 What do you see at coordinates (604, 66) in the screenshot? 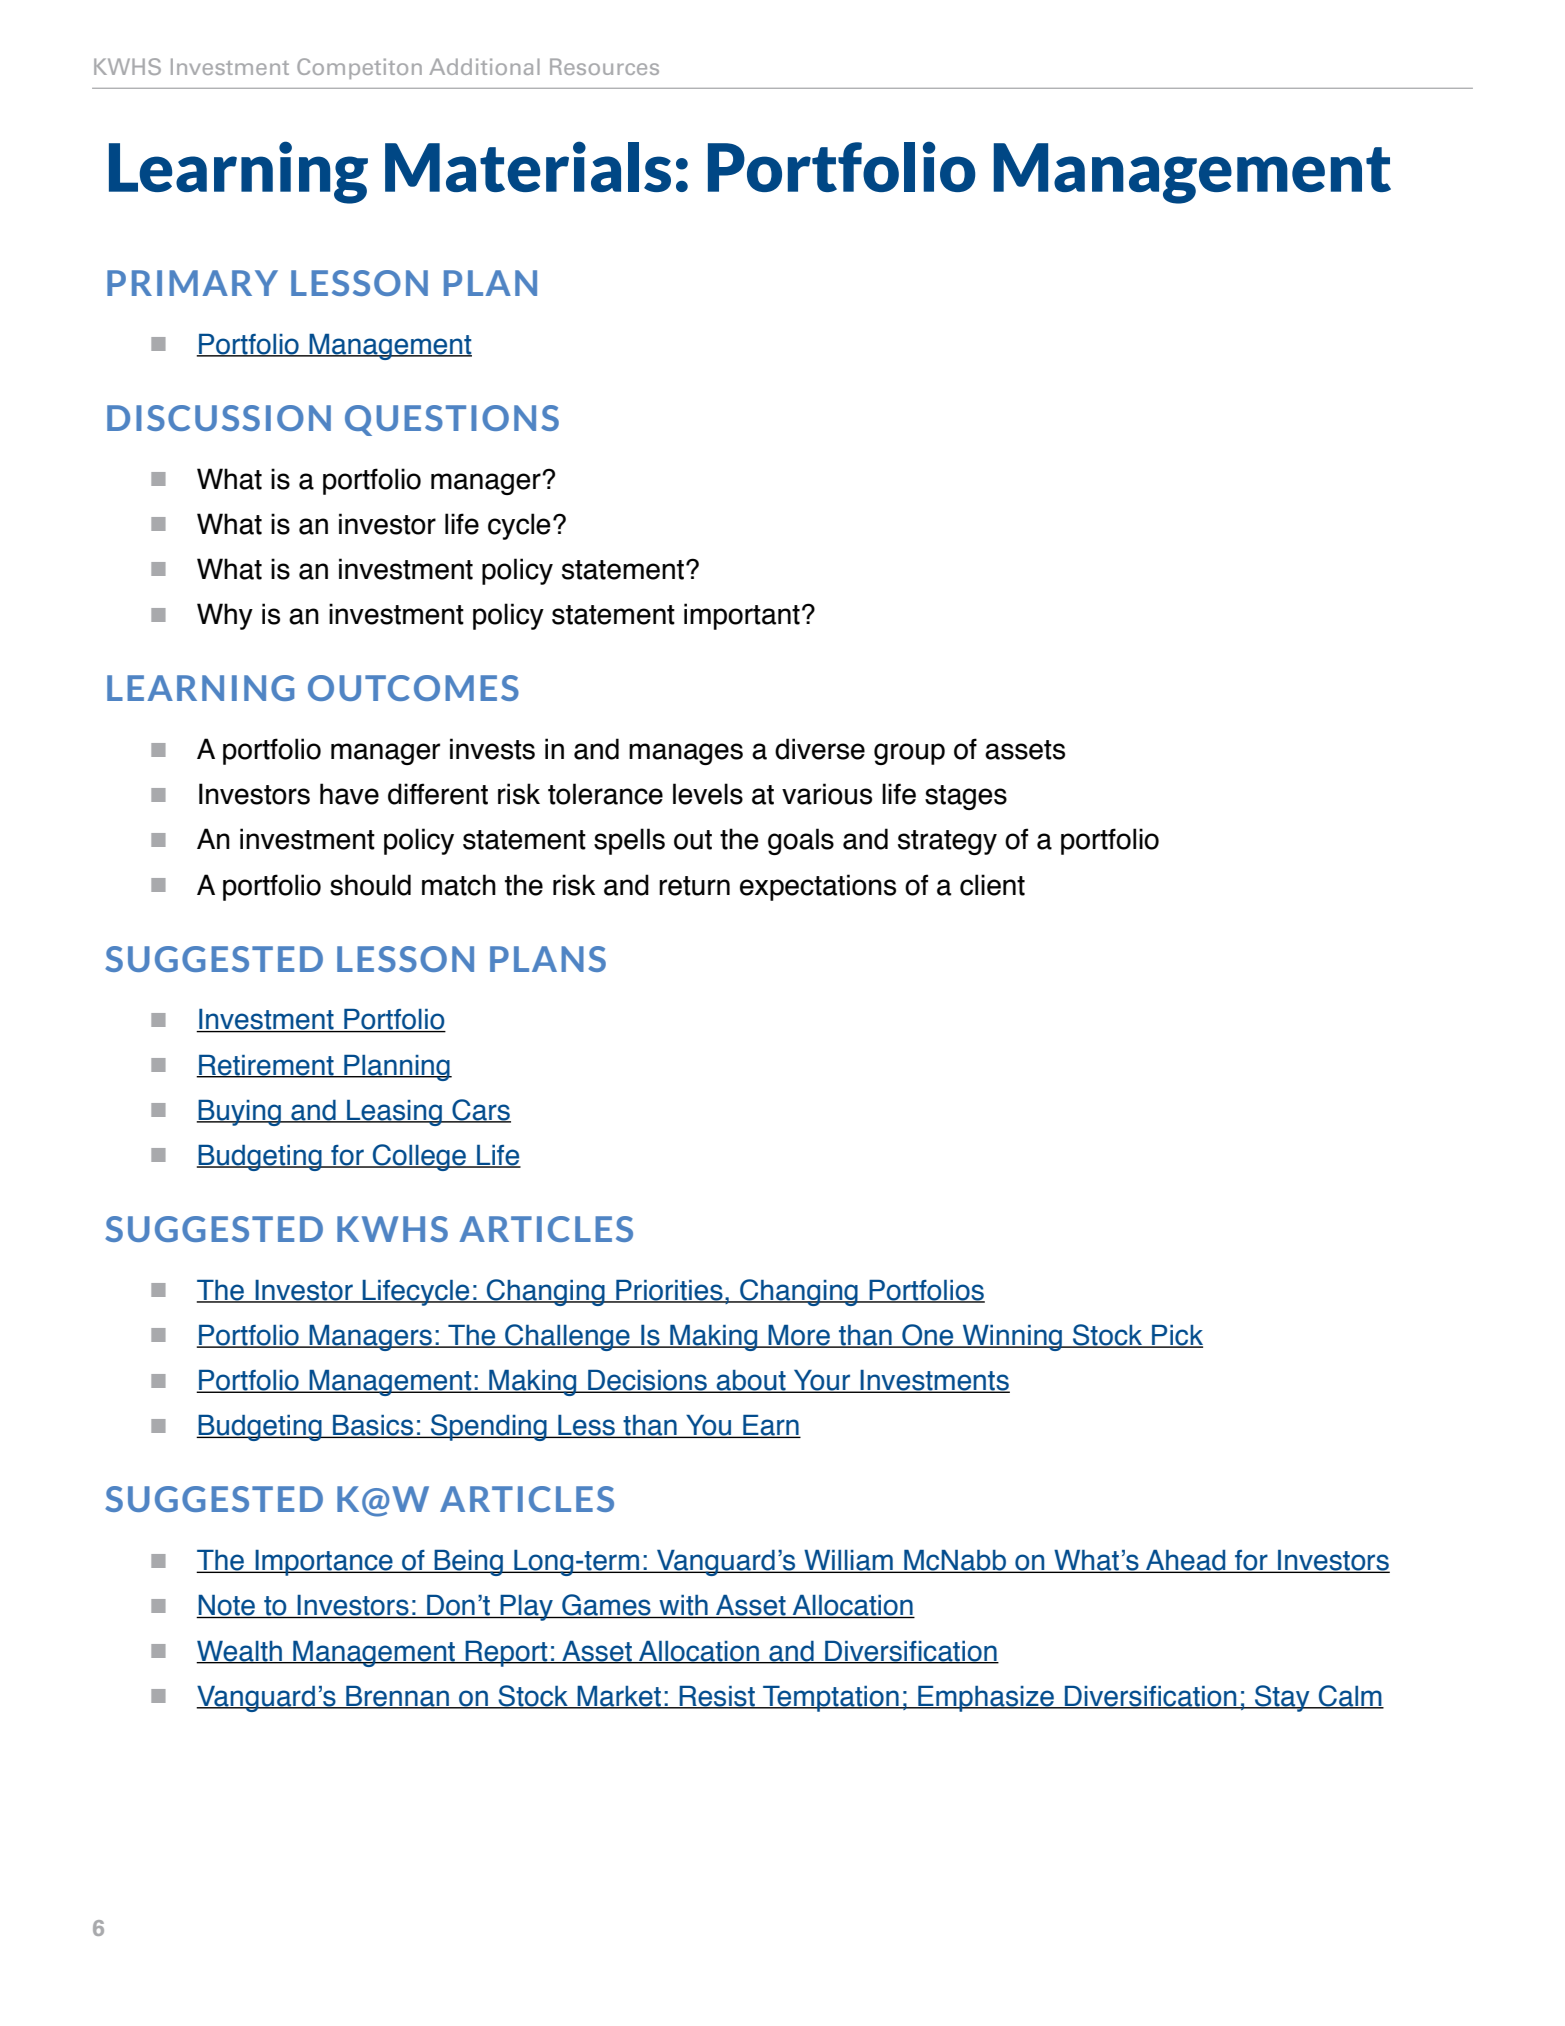
I see `Resources` at bounding box center [604, 66].
